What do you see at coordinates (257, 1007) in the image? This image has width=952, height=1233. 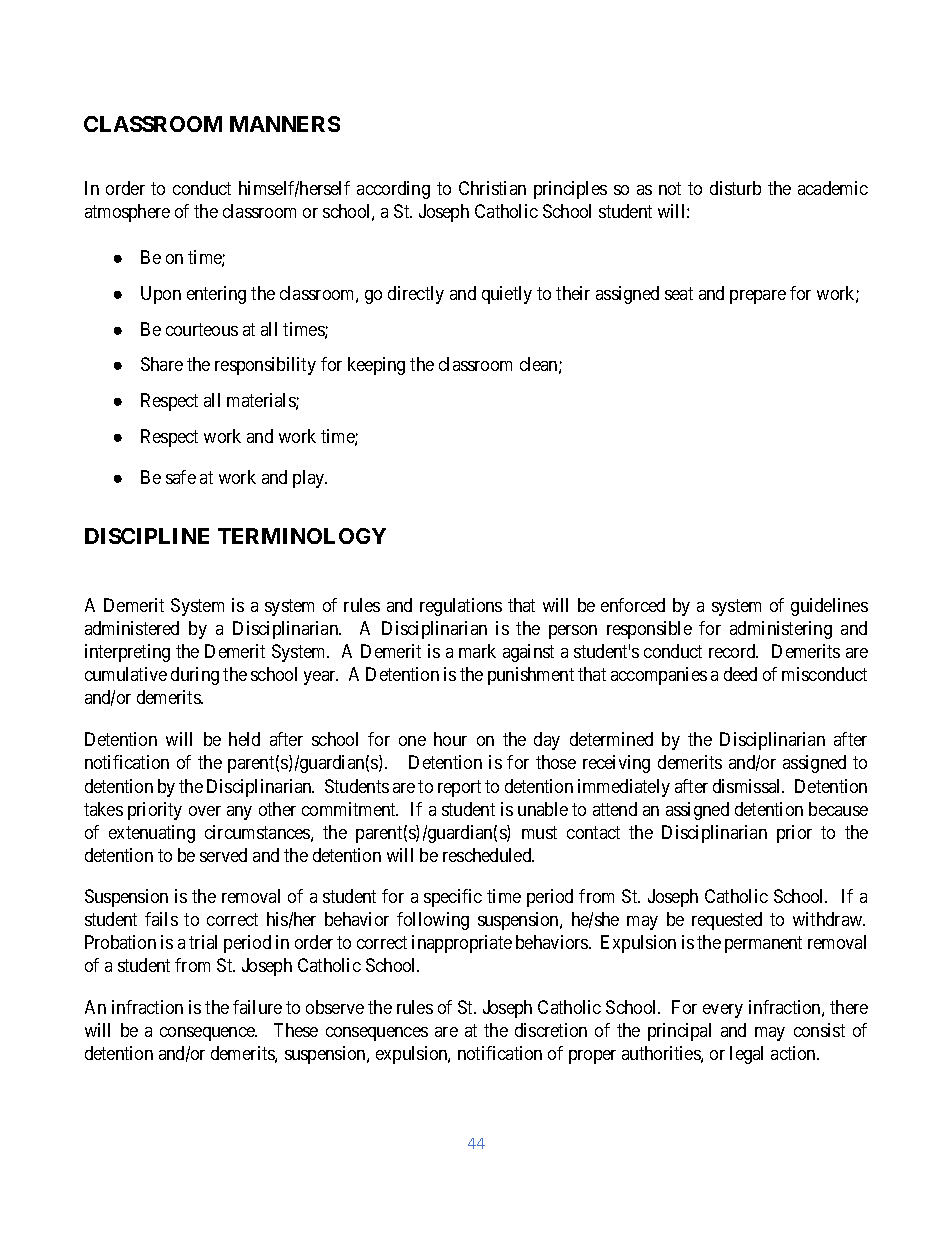 I see `failure` at bounding box center [257, 1007].
